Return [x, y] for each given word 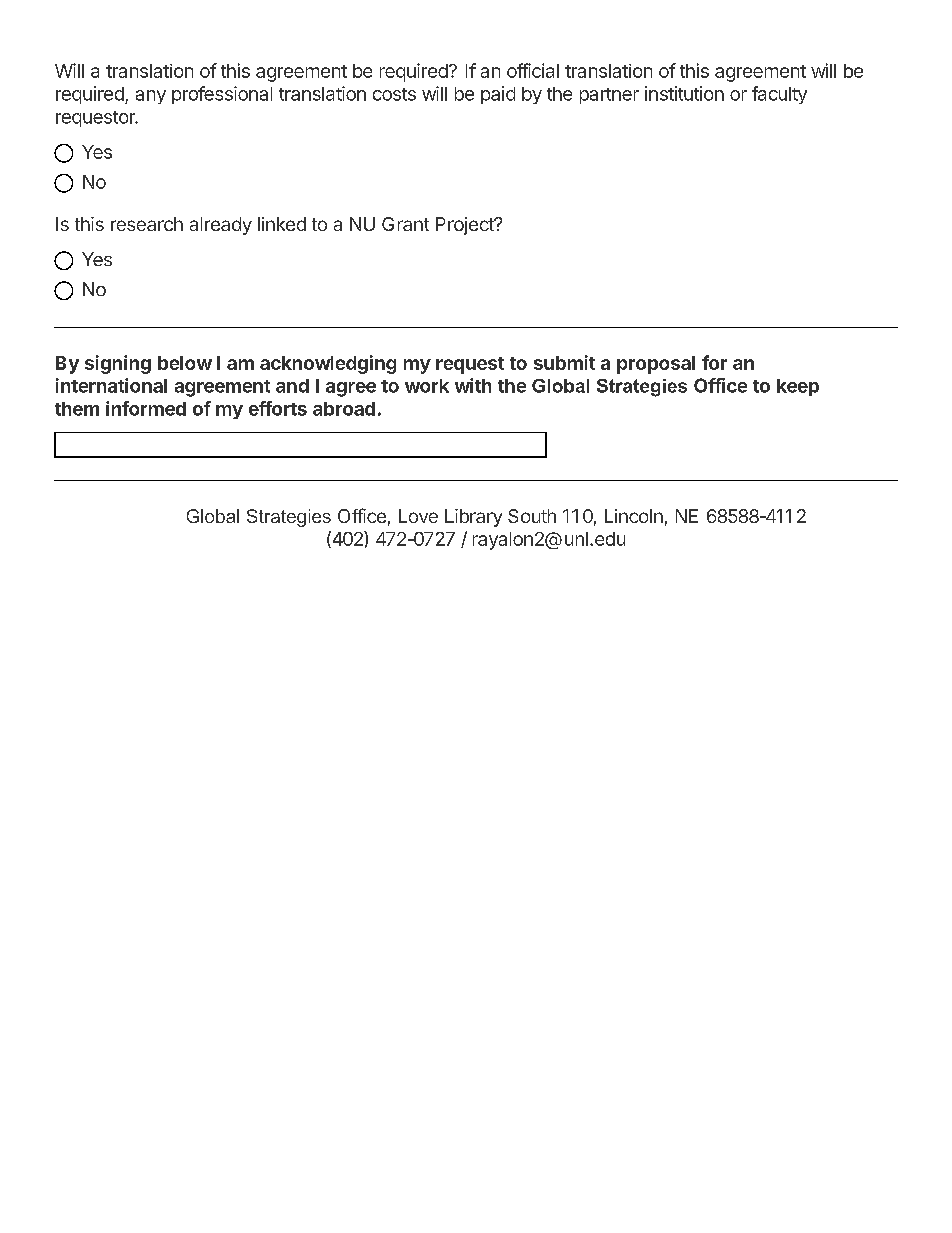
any [151, 97]
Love [418, 516]
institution [684, 93]
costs [394, 94]
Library [473, 518]
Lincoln [634, 516]
